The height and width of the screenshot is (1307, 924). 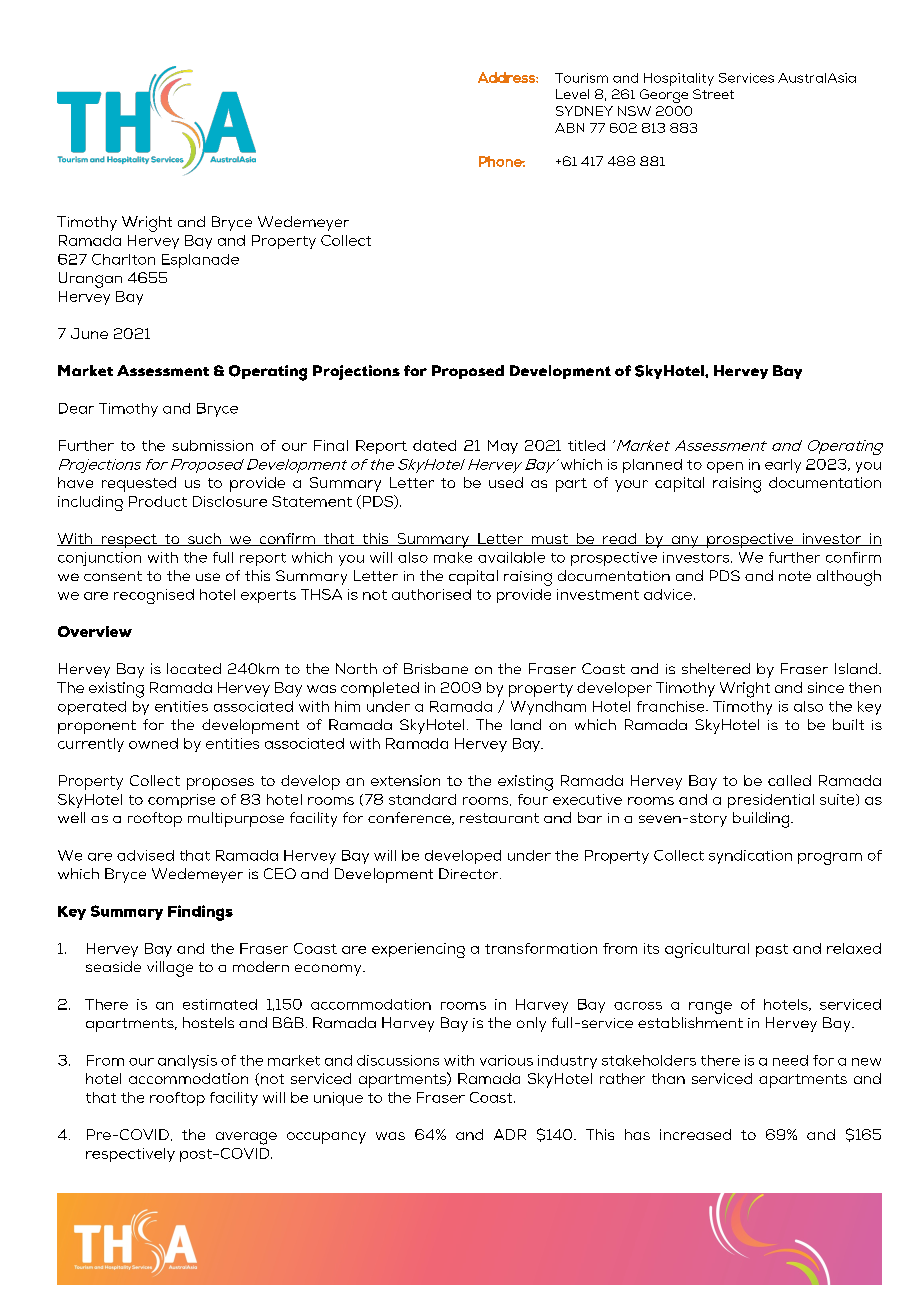 What do you see at coordinates (89, 333) in the screenshot?
I see `June` at bounding box center [89, 333].
